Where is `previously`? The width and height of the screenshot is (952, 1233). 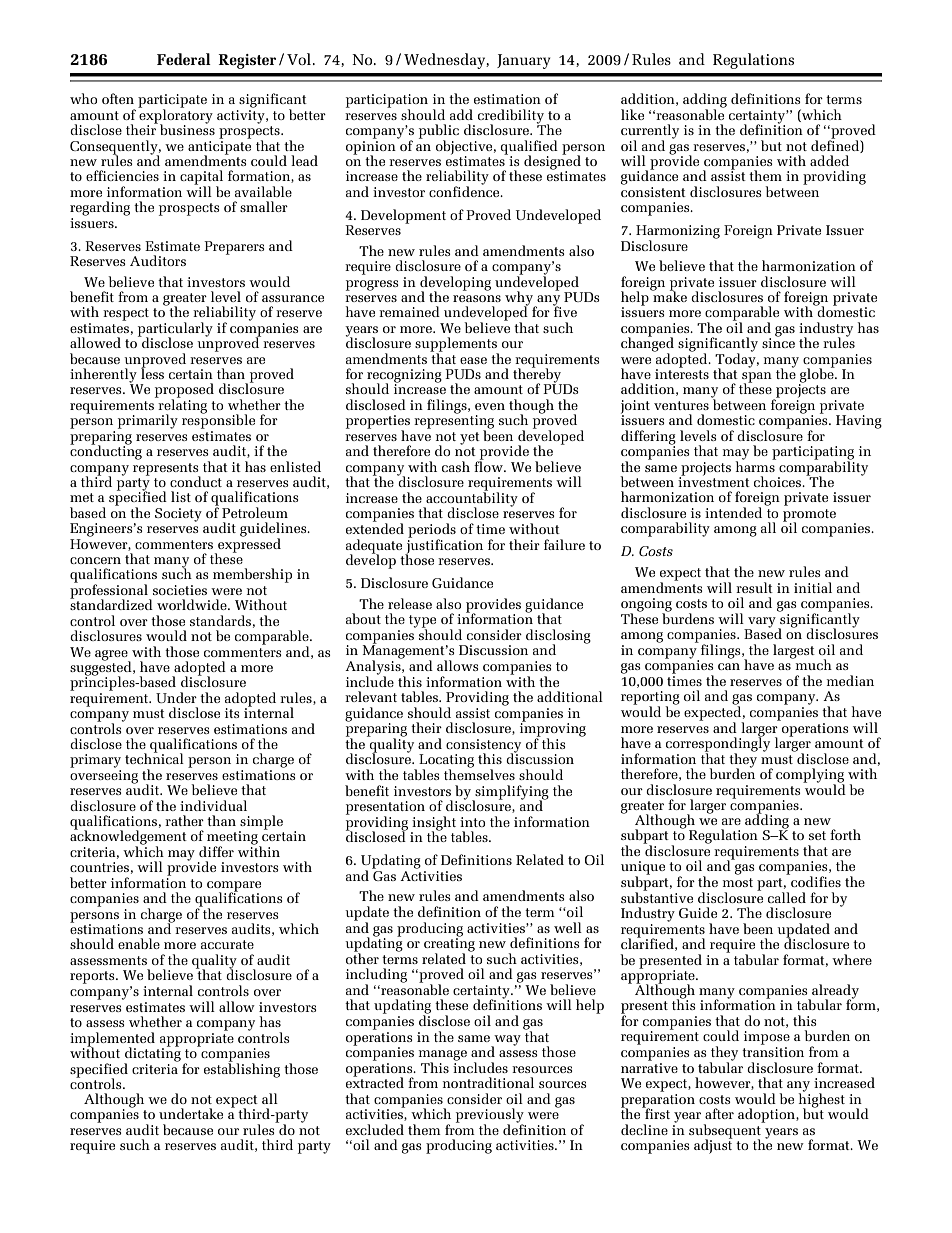
previously is located at coordinates (490, 1116).
